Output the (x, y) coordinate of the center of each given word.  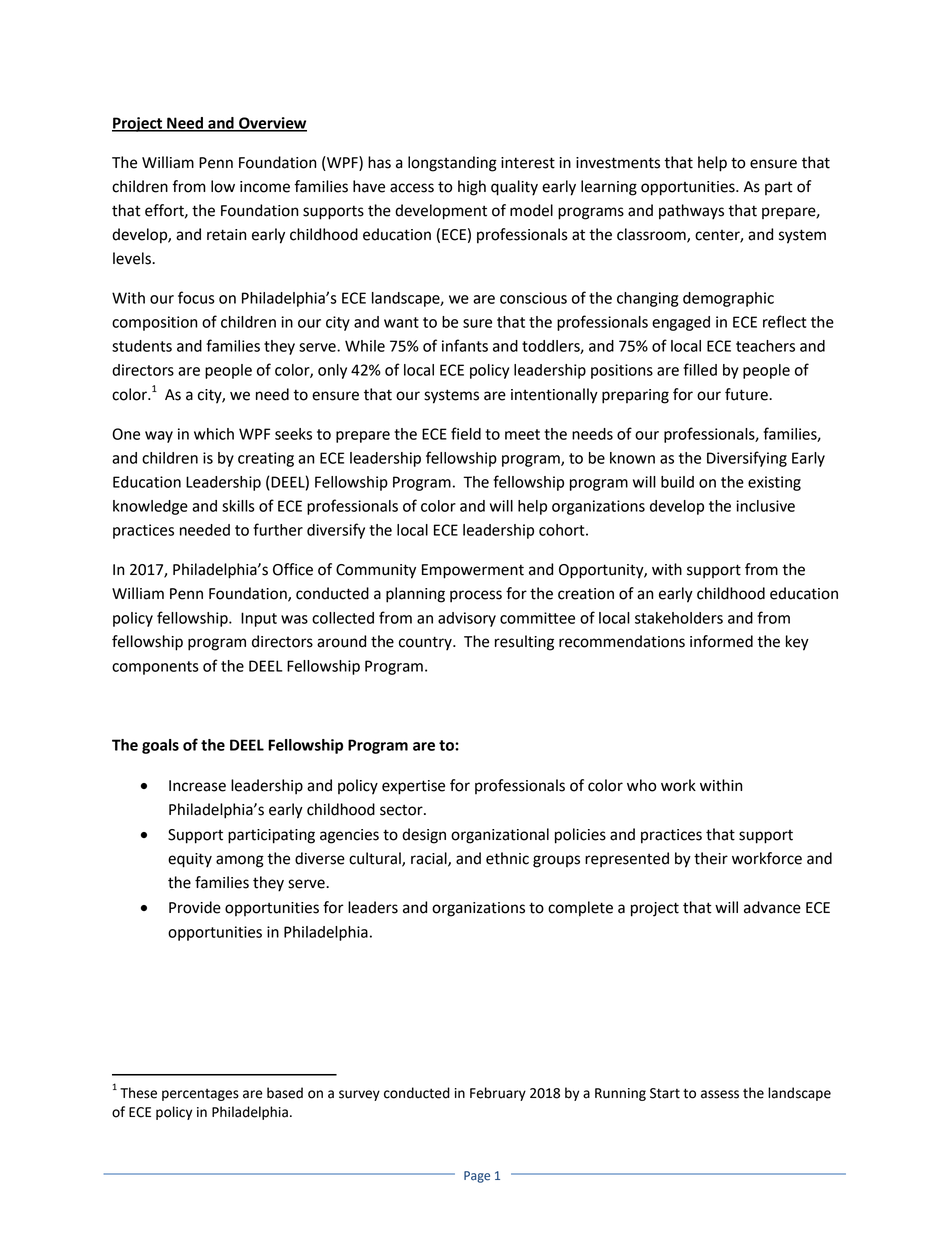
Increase (197, 786)
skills (238, 506)
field (466, 433)
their (711, 858)
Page (477, 1177)
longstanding (452, 164)
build (677, 482)
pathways (691, 212)
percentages (200, 1095)
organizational (500, 836)
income (265, 187)
